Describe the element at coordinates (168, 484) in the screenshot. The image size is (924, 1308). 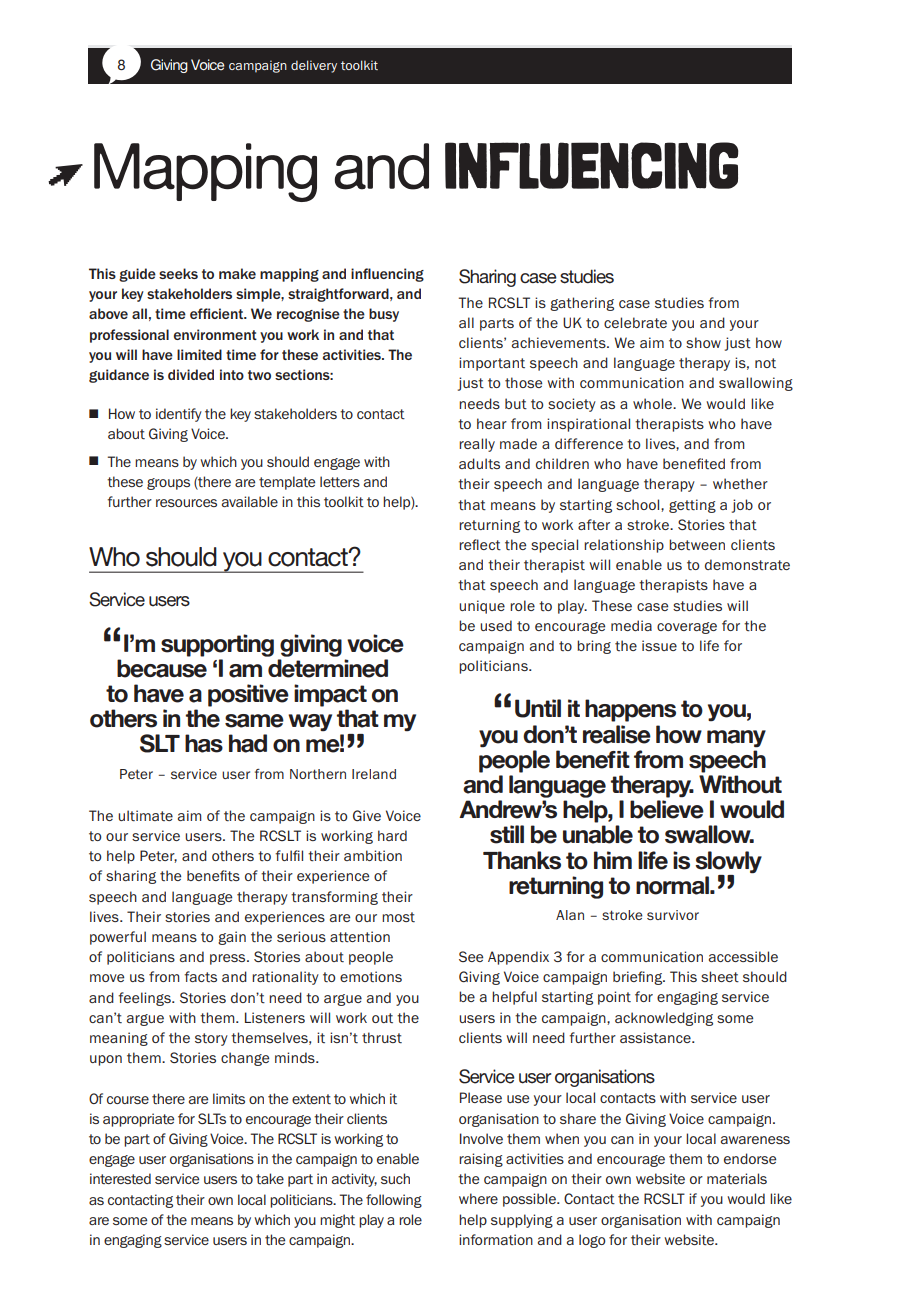
I see `groups` at that location.
